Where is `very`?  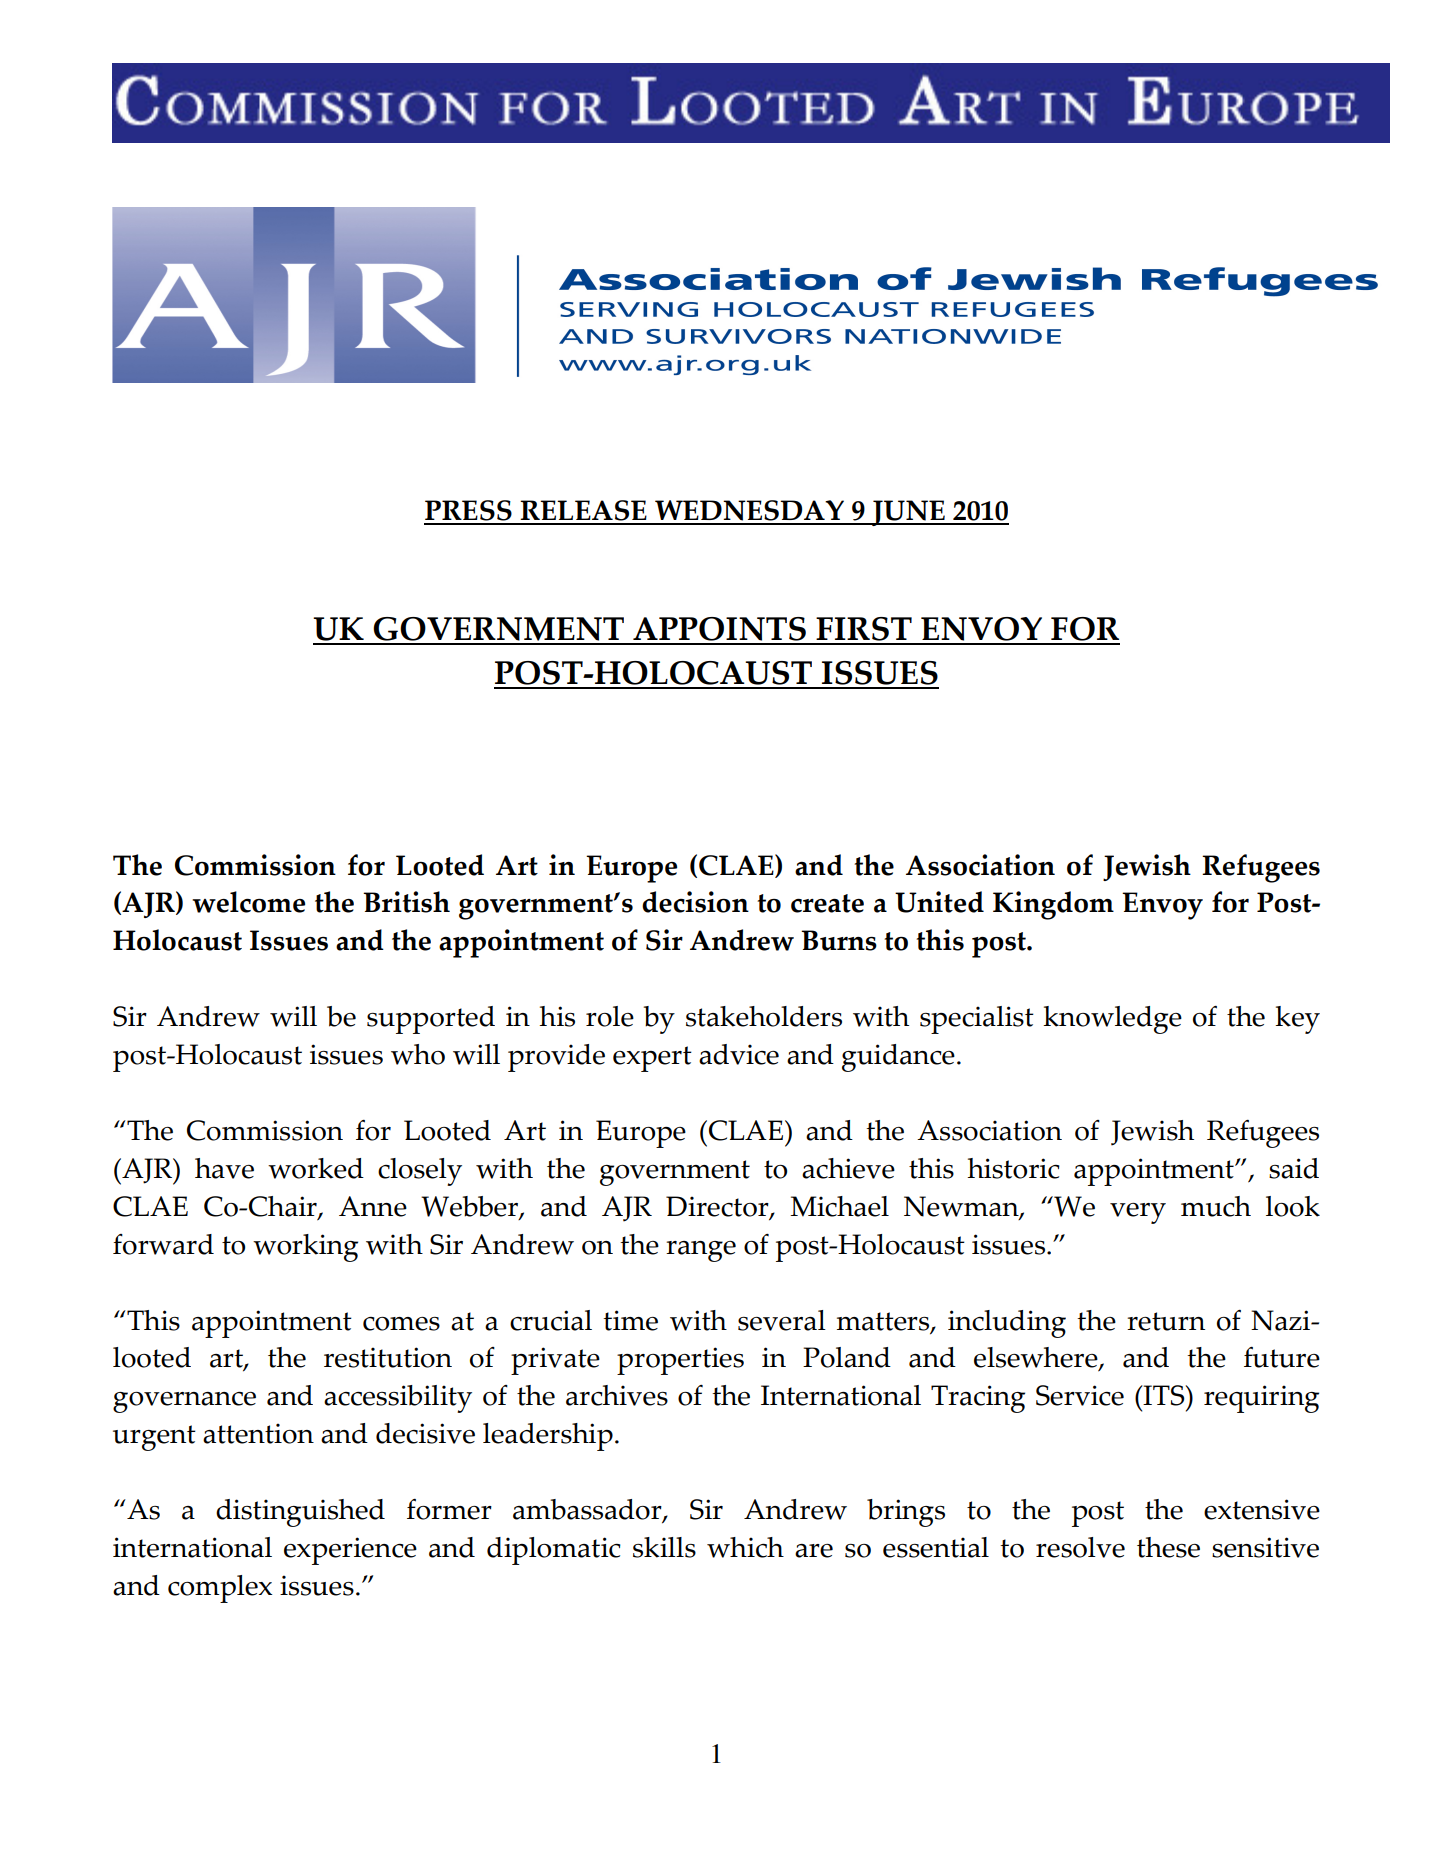
very is located at coordinates (1138, 1213).
